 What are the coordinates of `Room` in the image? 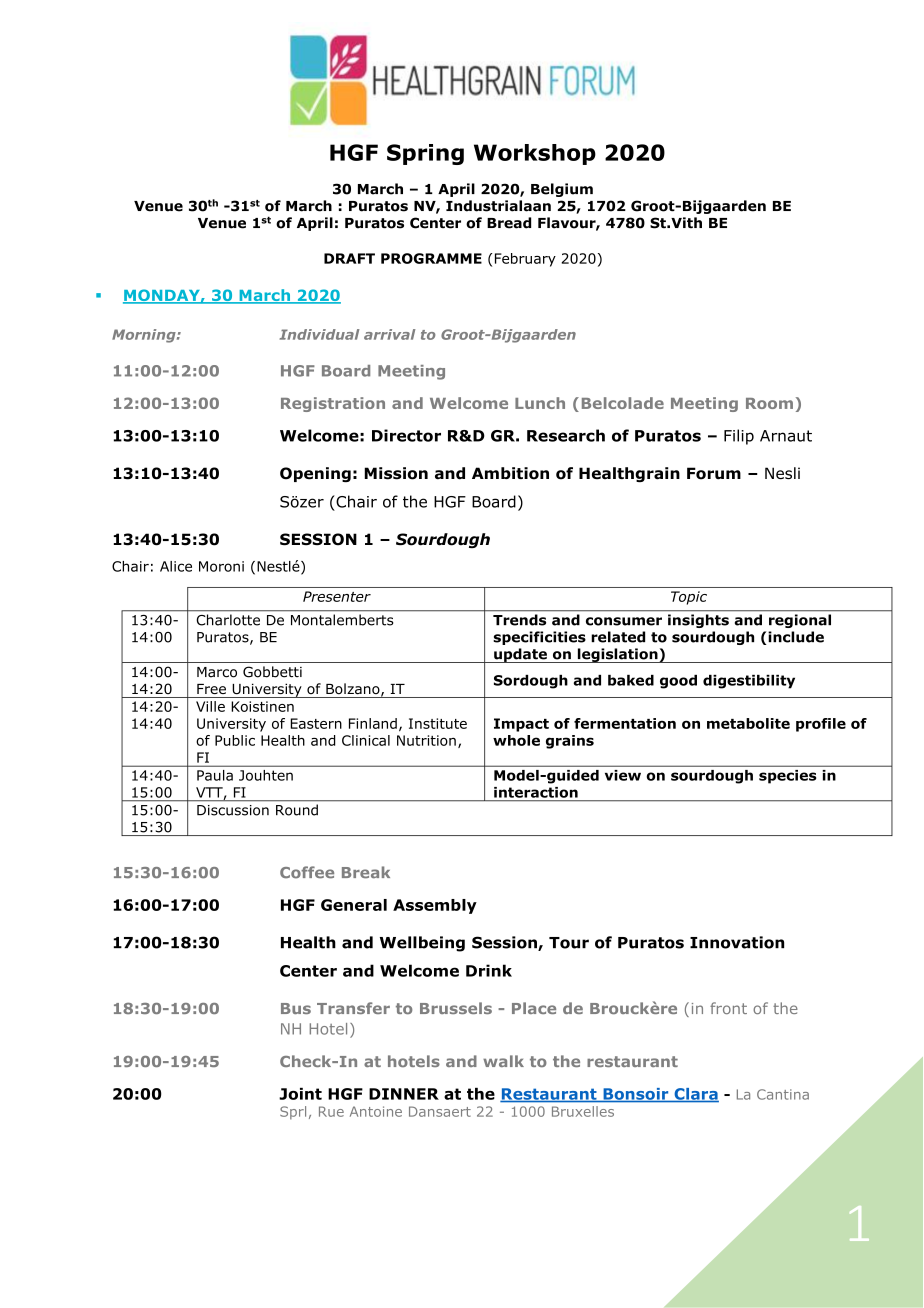 It's located at (769, 403).
